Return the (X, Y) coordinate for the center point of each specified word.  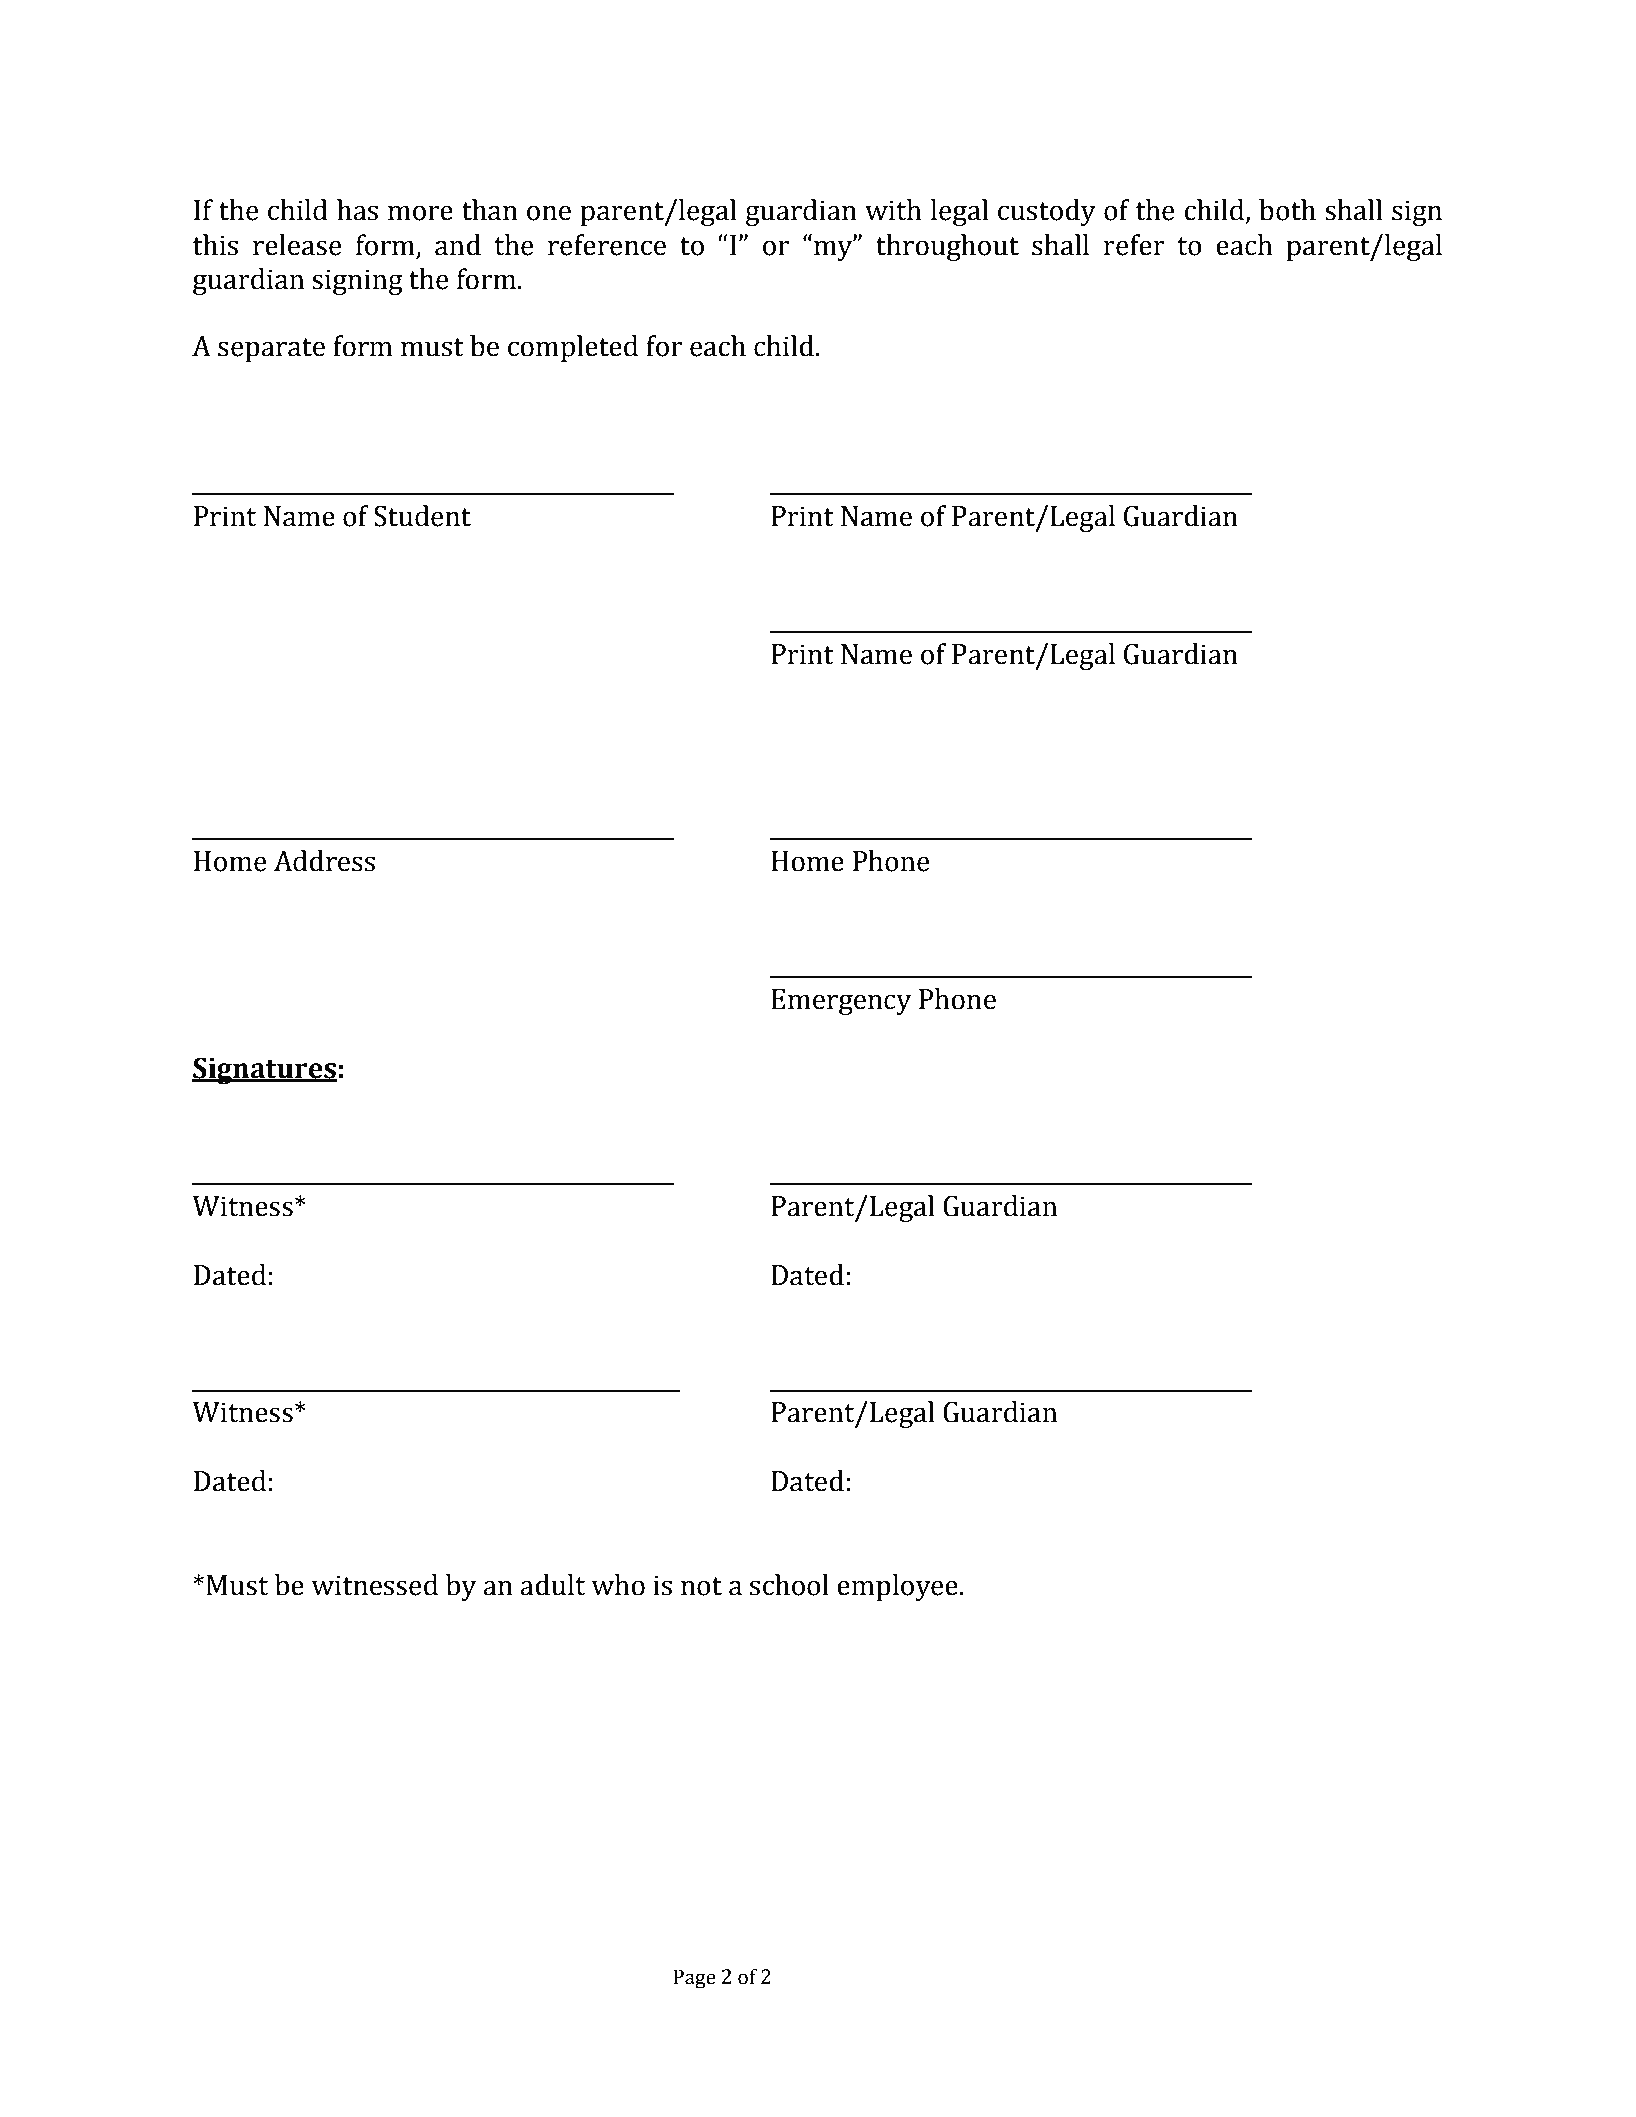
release (297, 245)
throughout (947, 247)
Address (324, 861)
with (893, 210)
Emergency (841, 1002)
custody (1047, 212)
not (701, 1586)
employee (897, 1587)
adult (552, 1585)
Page (694, 1979)
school (789, 1585)
